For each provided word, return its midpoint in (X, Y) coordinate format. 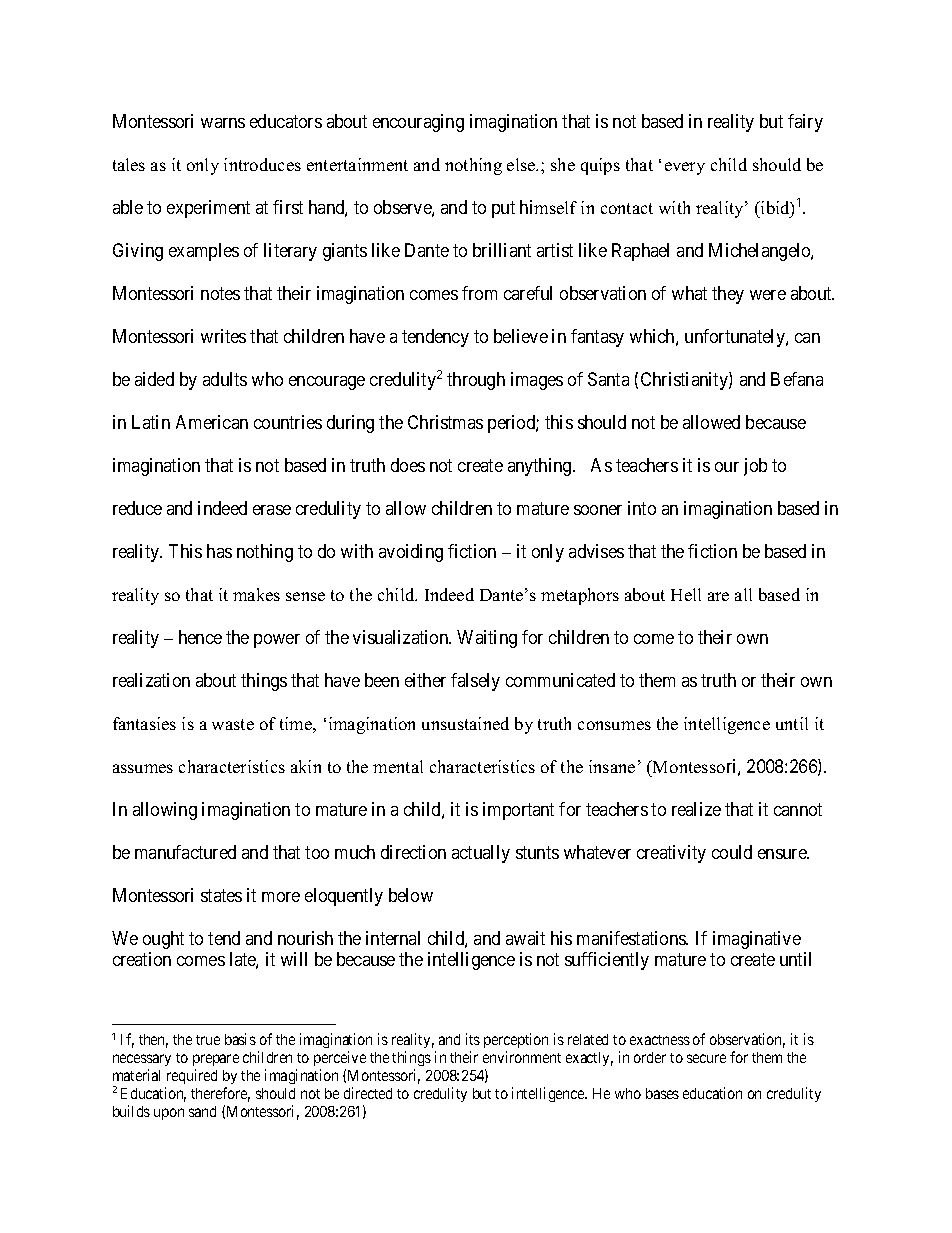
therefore (220, 1094)
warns (223, 123)
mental (398, 766)
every (685, 168)
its (473, 1039)
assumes (143, 768)
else (522, 164)
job (755, 467)
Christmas (445, 422)
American (212, 422)
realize (696, 809)
